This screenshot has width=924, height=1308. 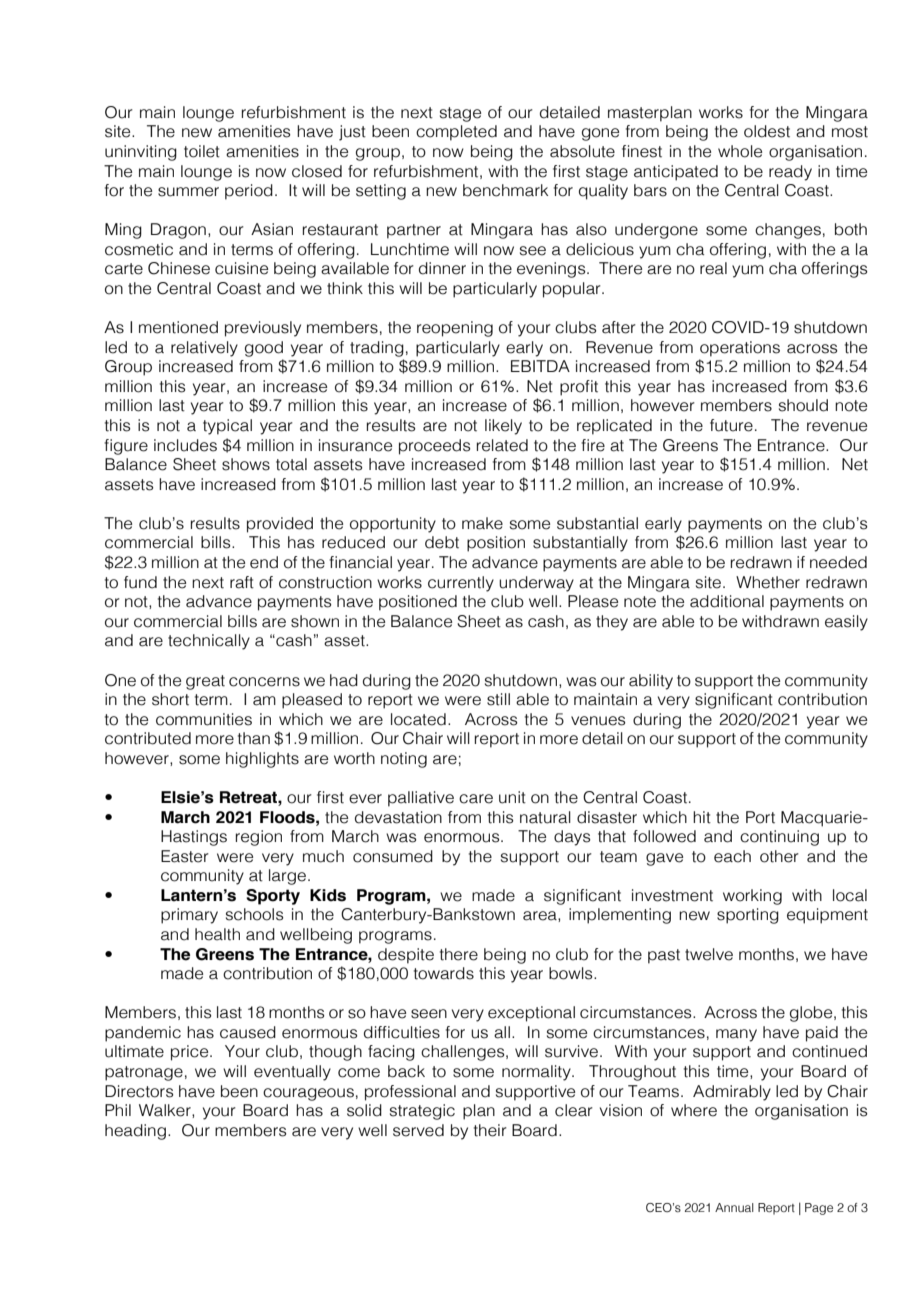 I want to click on great, so click(x=205, y=682).
